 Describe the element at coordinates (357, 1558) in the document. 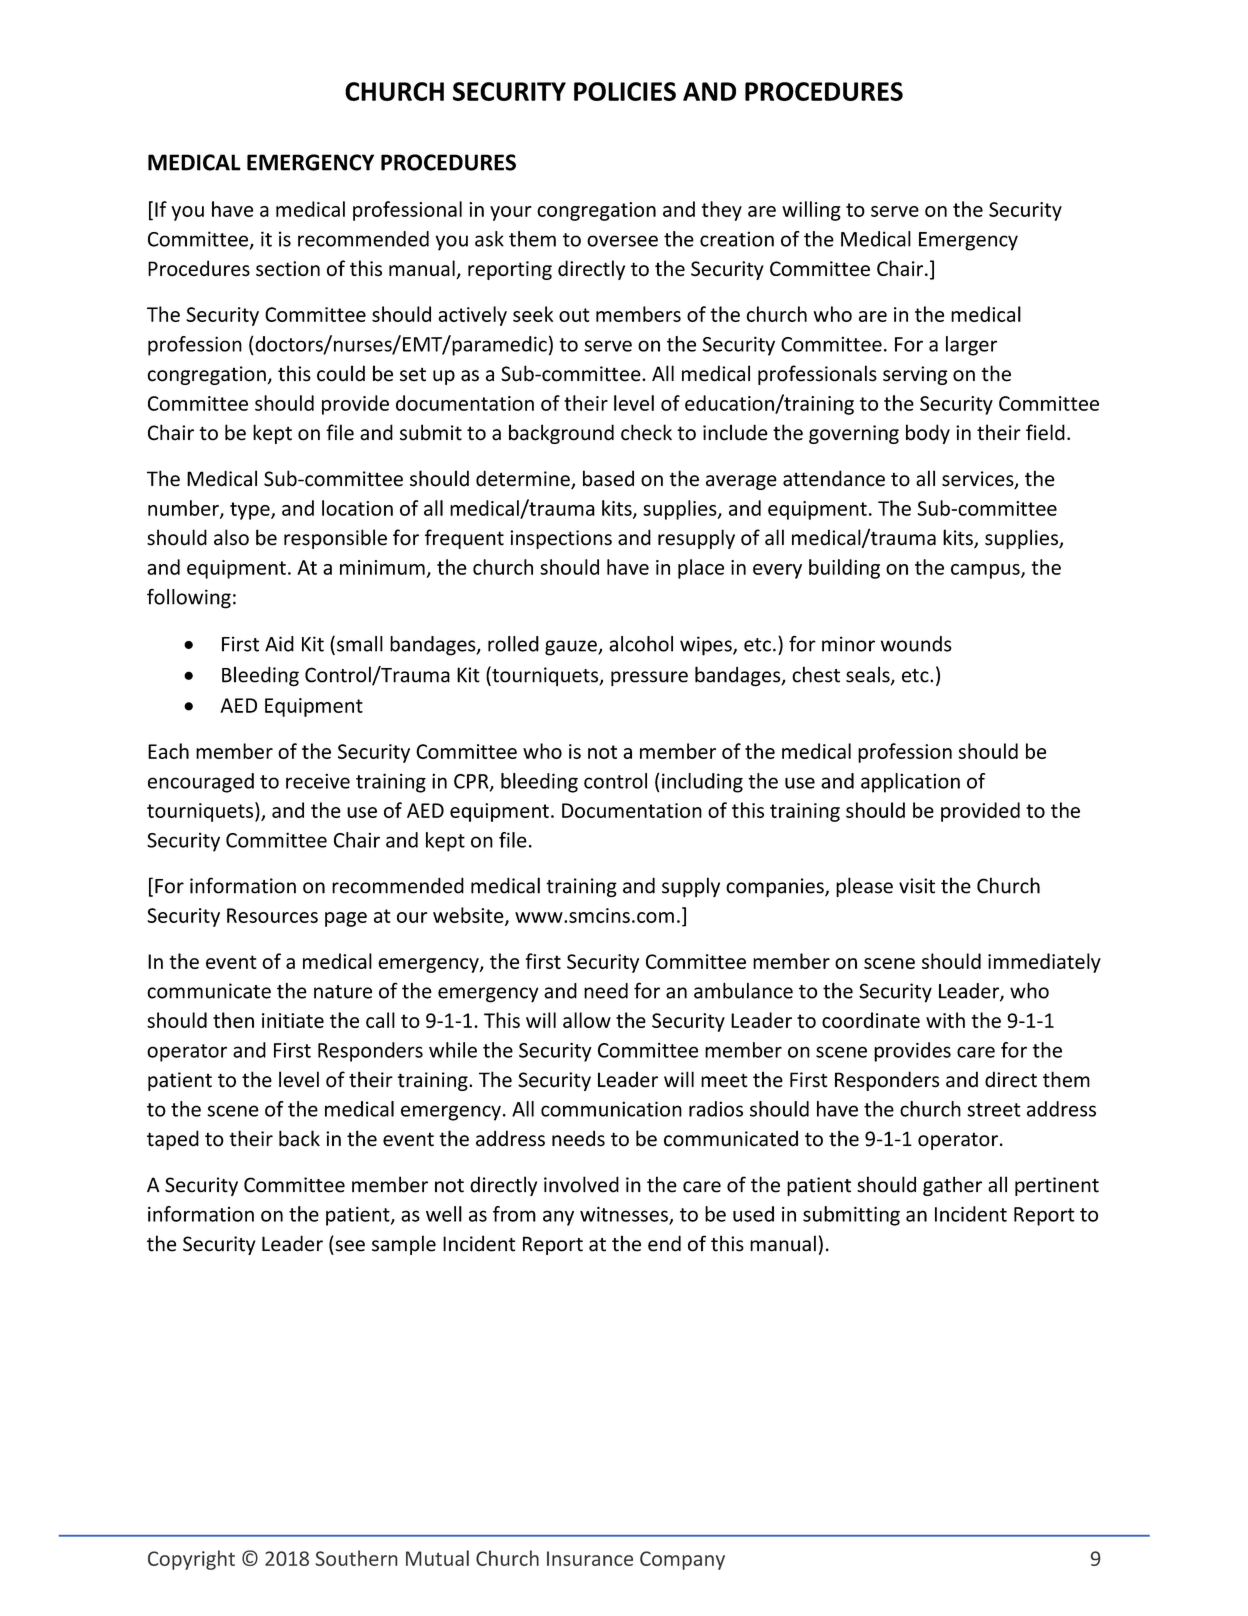

I see `Southern` at that location.
